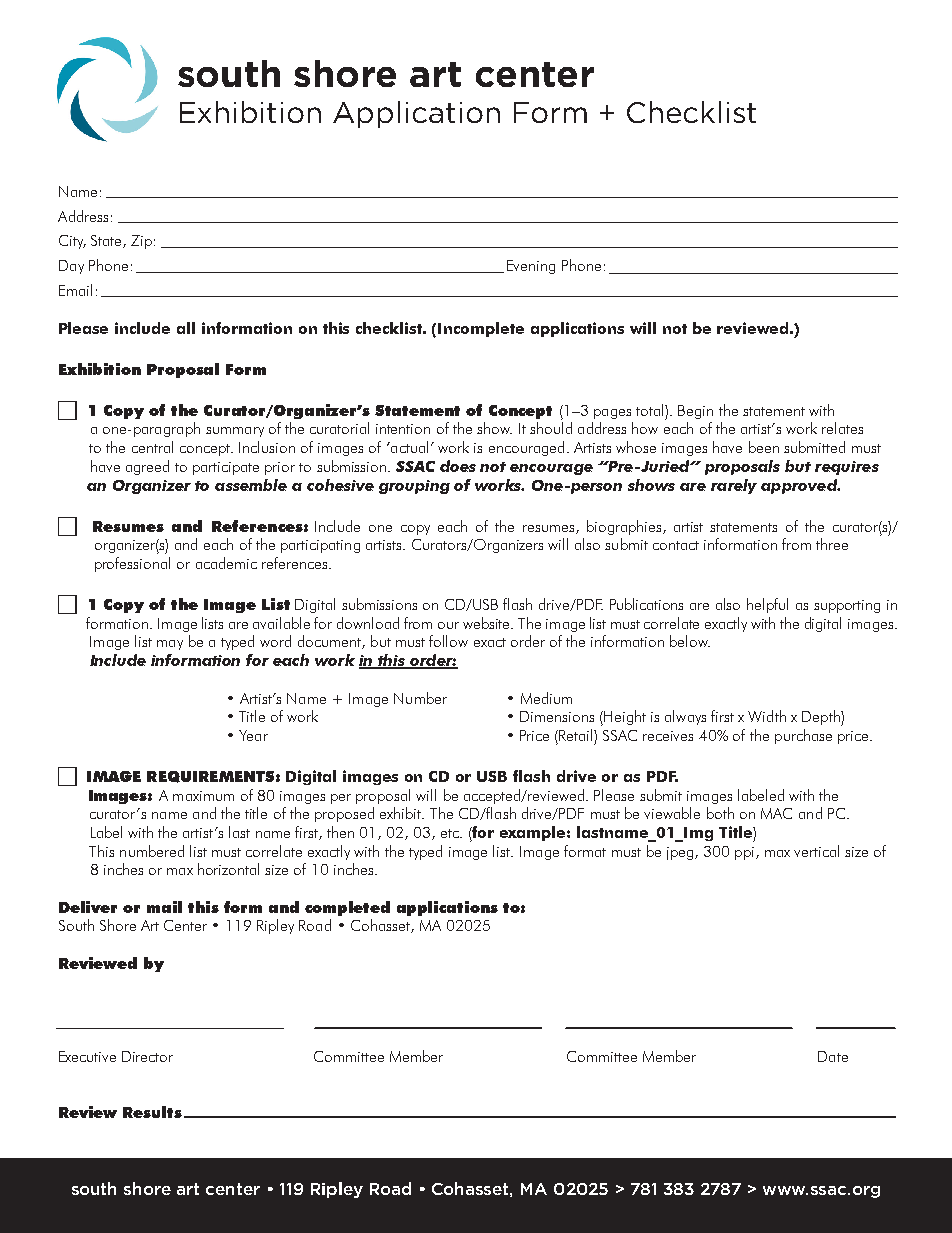 The image size is (952, 1233). Describe the element at coordinates (203, 796) in the screenshot. I see `maximum` at that location.
